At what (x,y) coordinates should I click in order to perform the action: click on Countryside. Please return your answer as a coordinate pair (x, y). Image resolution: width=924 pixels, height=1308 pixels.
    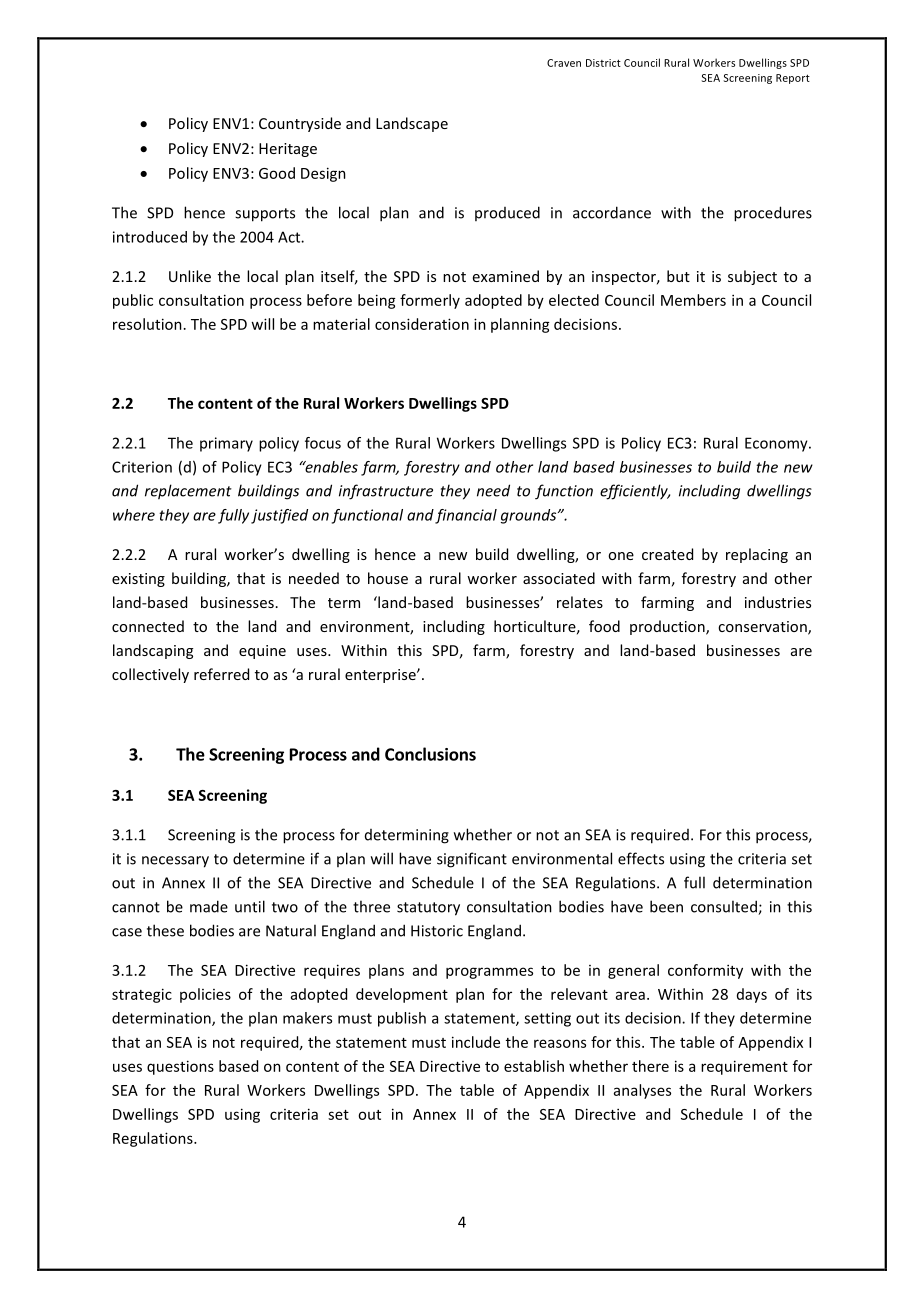
    Looking at the image, I should click on (300, 124).
